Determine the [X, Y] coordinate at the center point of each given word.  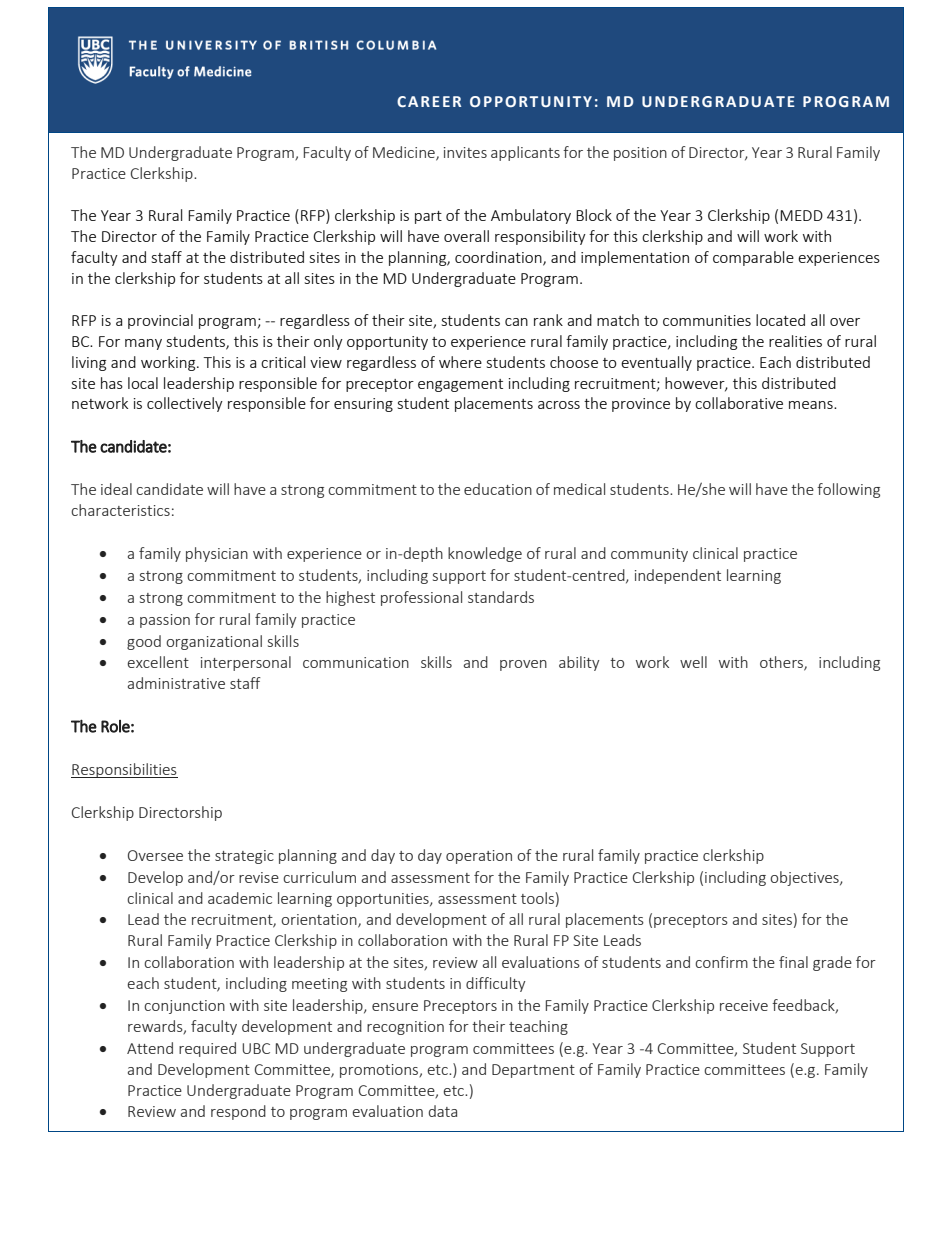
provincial [160, 321]
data [443, 1111]
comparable [753, 258]
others [782, 663]
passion [165, 621]
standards [501, 597]
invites [465, 152]
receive [744, 1005]
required [207, 1049]
